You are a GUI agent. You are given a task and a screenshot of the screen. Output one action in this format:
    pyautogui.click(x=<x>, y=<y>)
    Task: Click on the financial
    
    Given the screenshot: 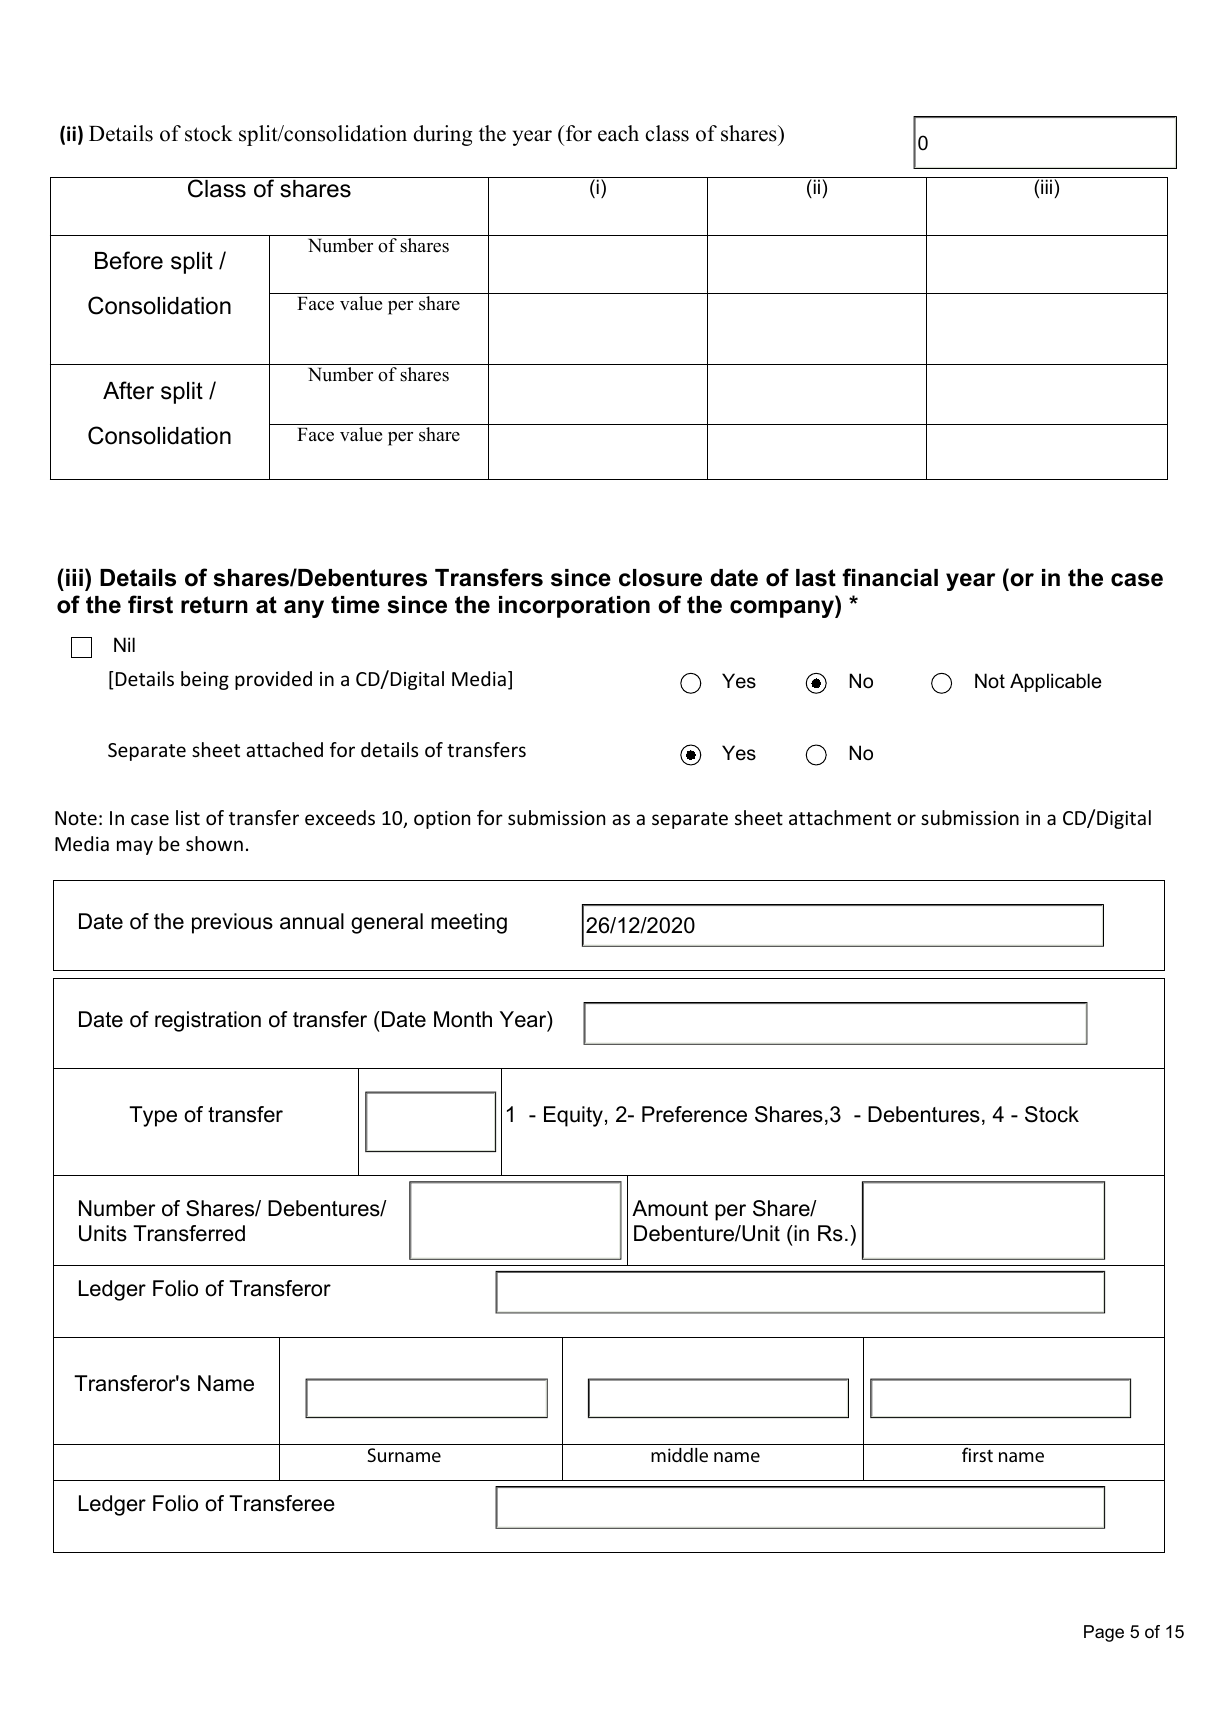 What is the action you would take?
    pyautogui.click(x=890, y=577)
